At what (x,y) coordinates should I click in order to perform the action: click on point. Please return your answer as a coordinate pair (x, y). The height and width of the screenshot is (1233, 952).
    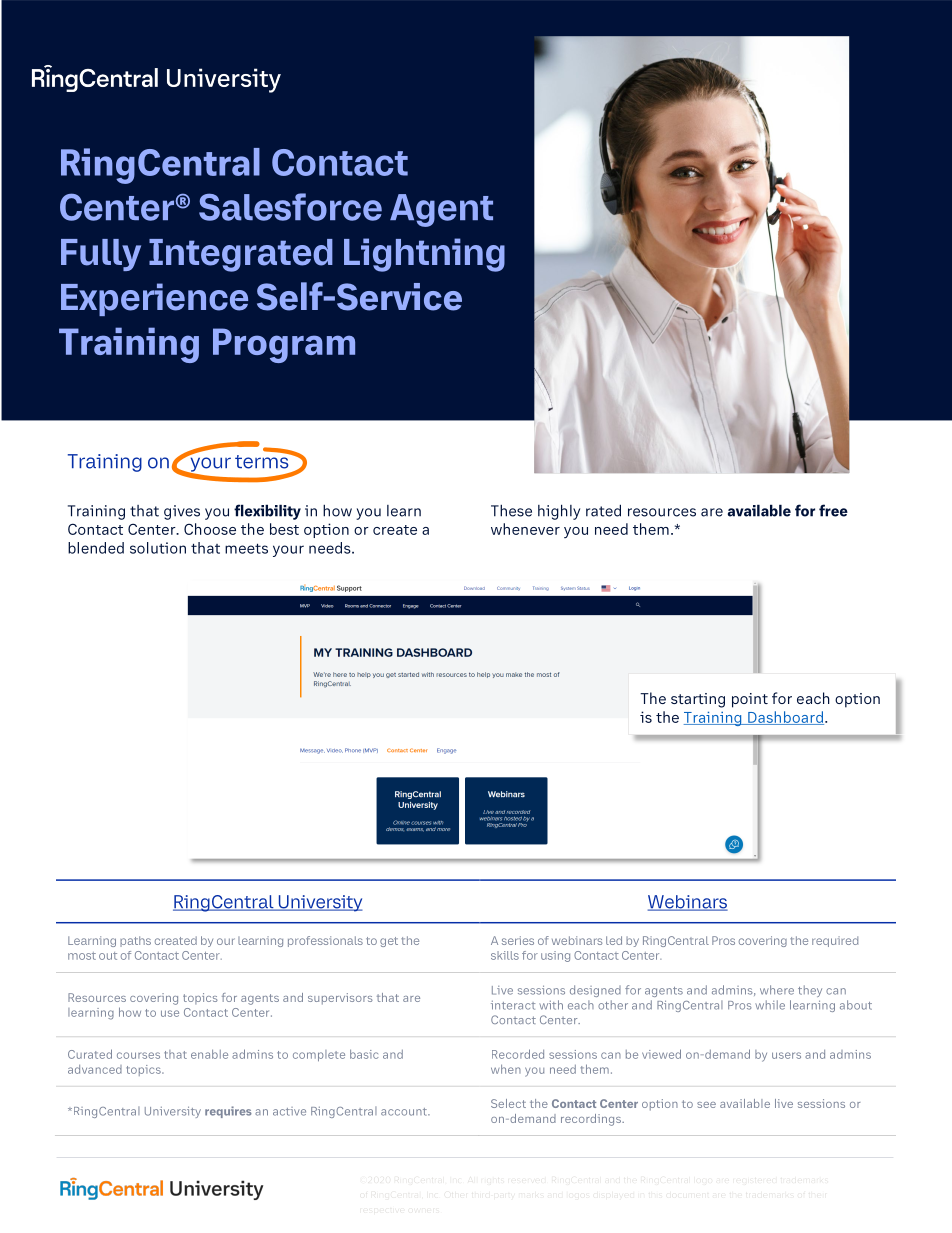
    Looking at the image, I should click on (750, 700).
